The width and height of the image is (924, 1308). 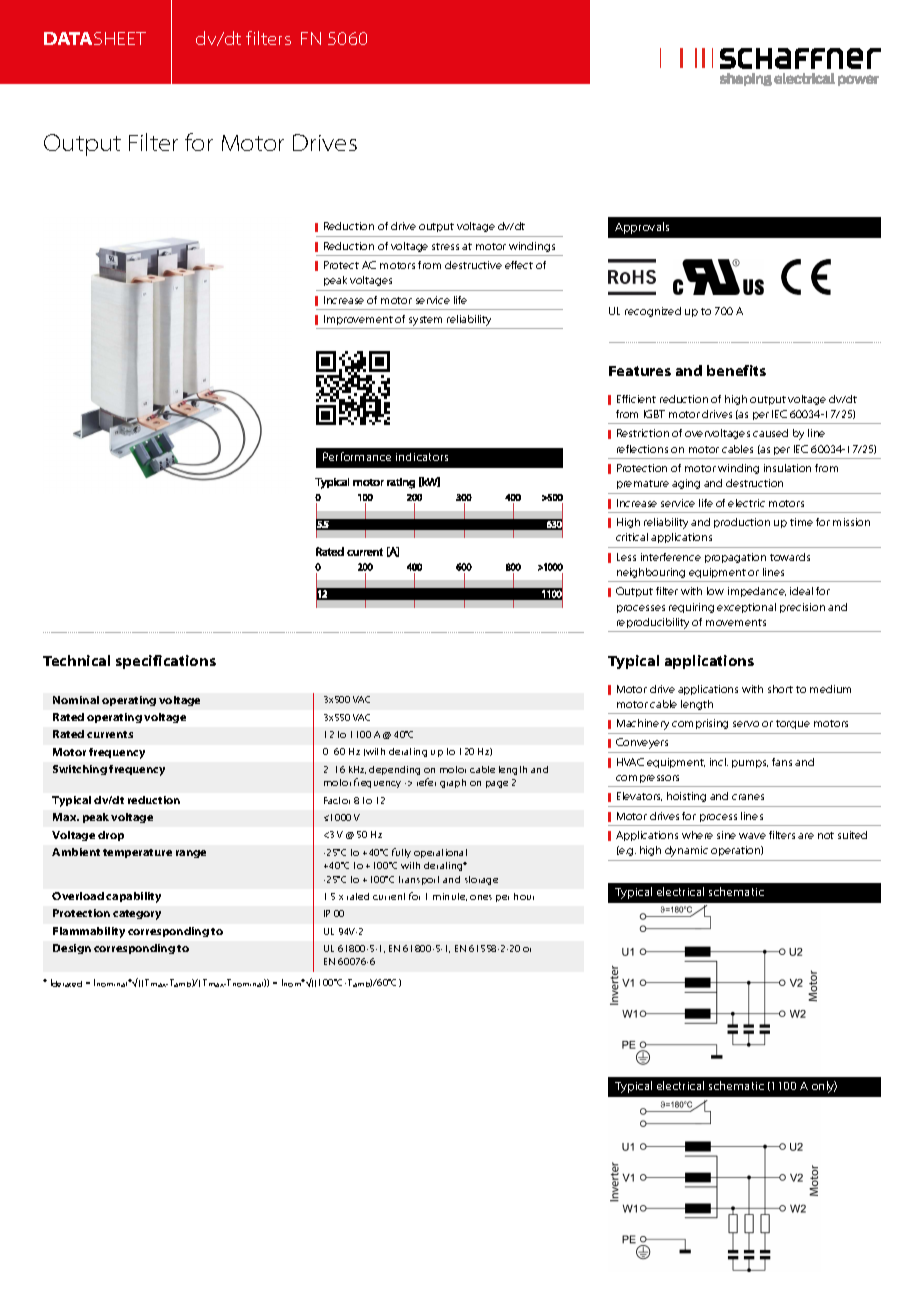 I want to click on DATASHEET, so click(x=95, y=38).
